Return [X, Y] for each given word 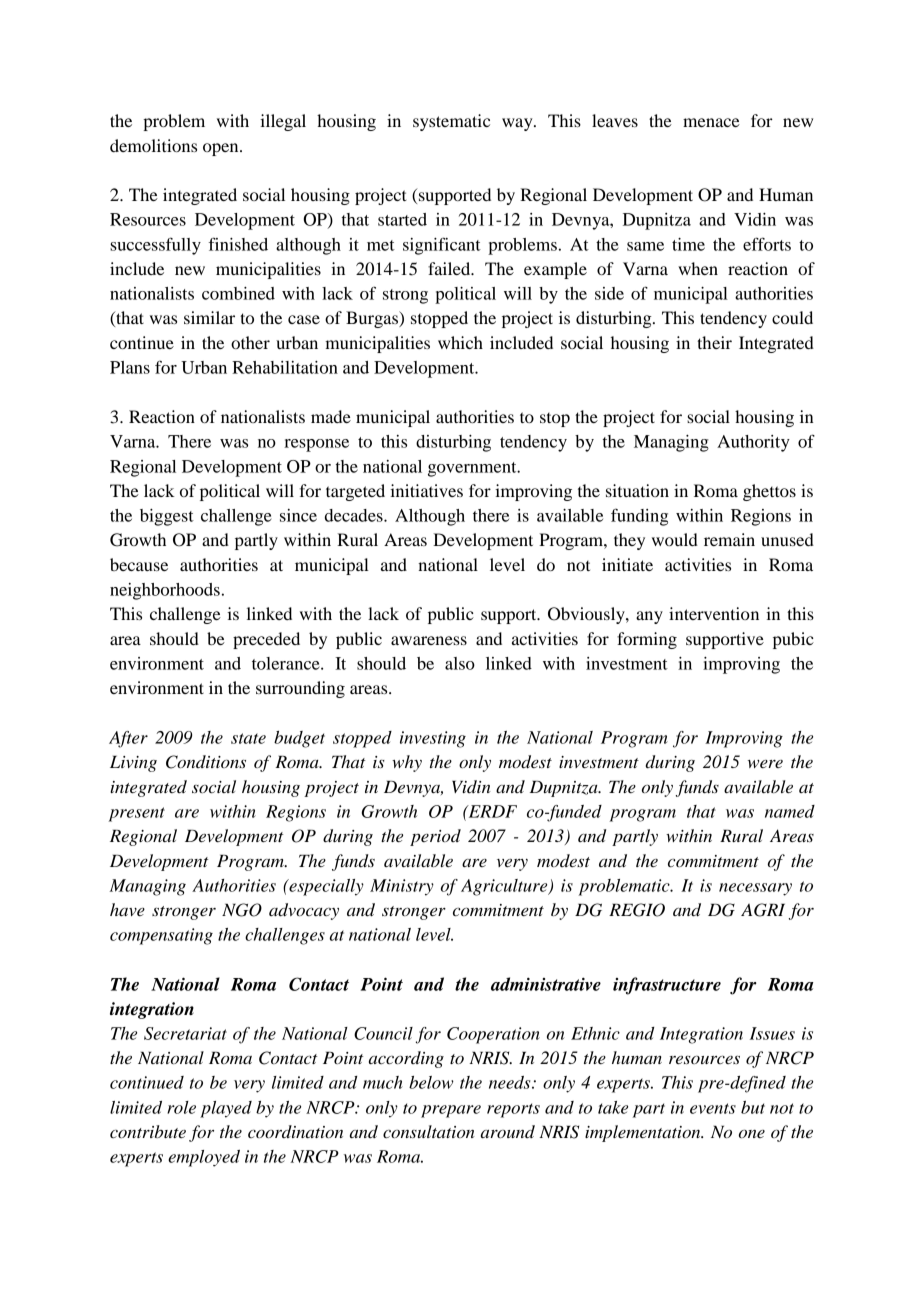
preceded [266, 640]
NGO [242, 910]
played [226, 1109]
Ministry [402, 887]
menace [711, 122]
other [250, 342]
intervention [714, 613]
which [460, 342]
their [714, 342]
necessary [755, 889]
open [222, 149]
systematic [451, 122]
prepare [451, 1111]
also [460, 663]
